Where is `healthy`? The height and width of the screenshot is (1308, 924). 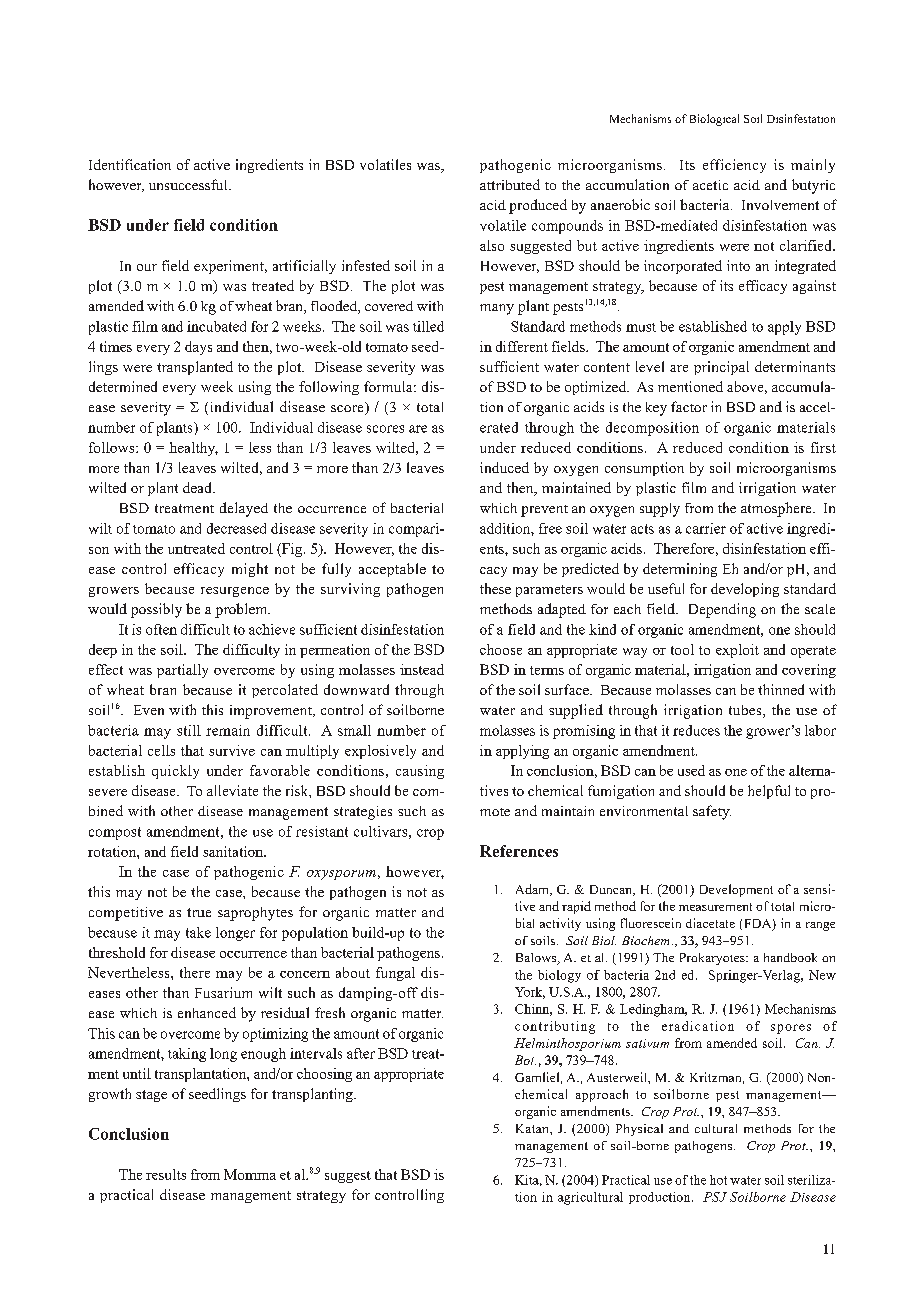
healthy is located at coordinates (193, 449).
